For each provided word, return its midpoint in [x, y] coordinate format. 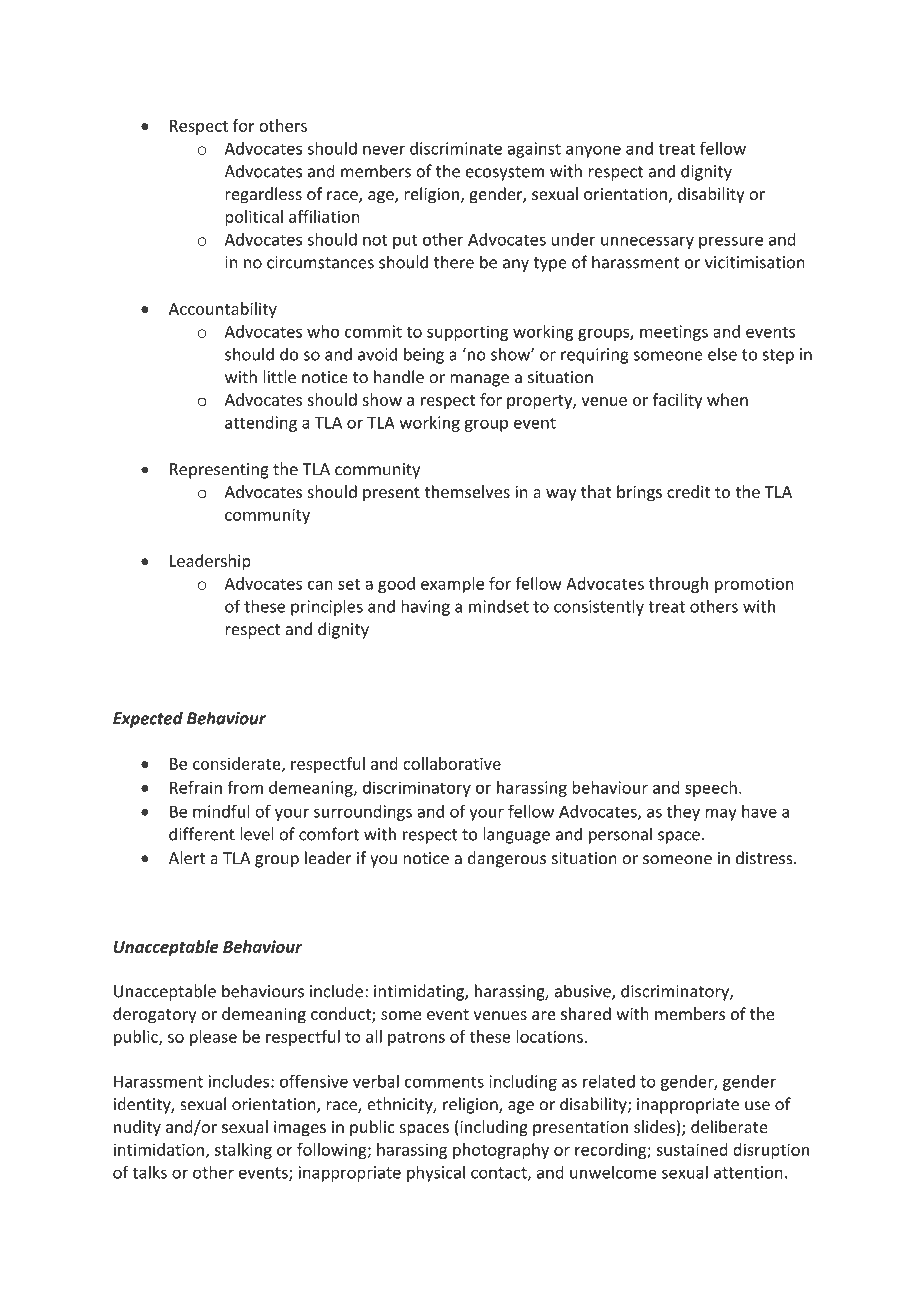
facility [677, 401]
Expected [148, 719]
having [425, 607]
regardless [264, 195]
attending [261, 424]
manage [479, 380]
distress [765, 858]
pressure [731, 242]
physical [436, 1173]
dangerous [507, 859]
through [678, 585]
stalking [243, 1151]
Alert [187, 858]
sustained [691, 1149]
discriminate [456, 148]
